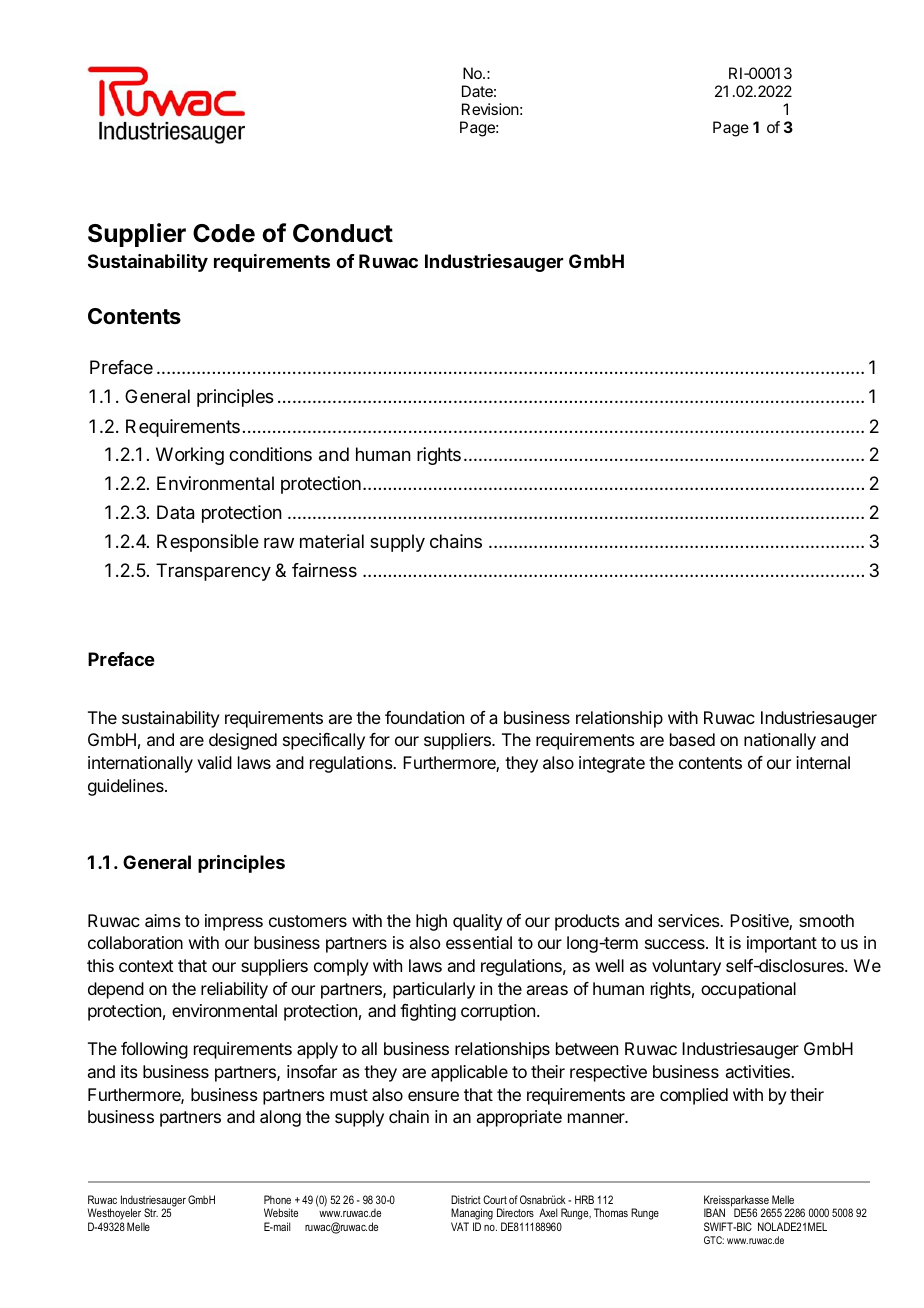  I want to click on quality, so click(478, 922).
